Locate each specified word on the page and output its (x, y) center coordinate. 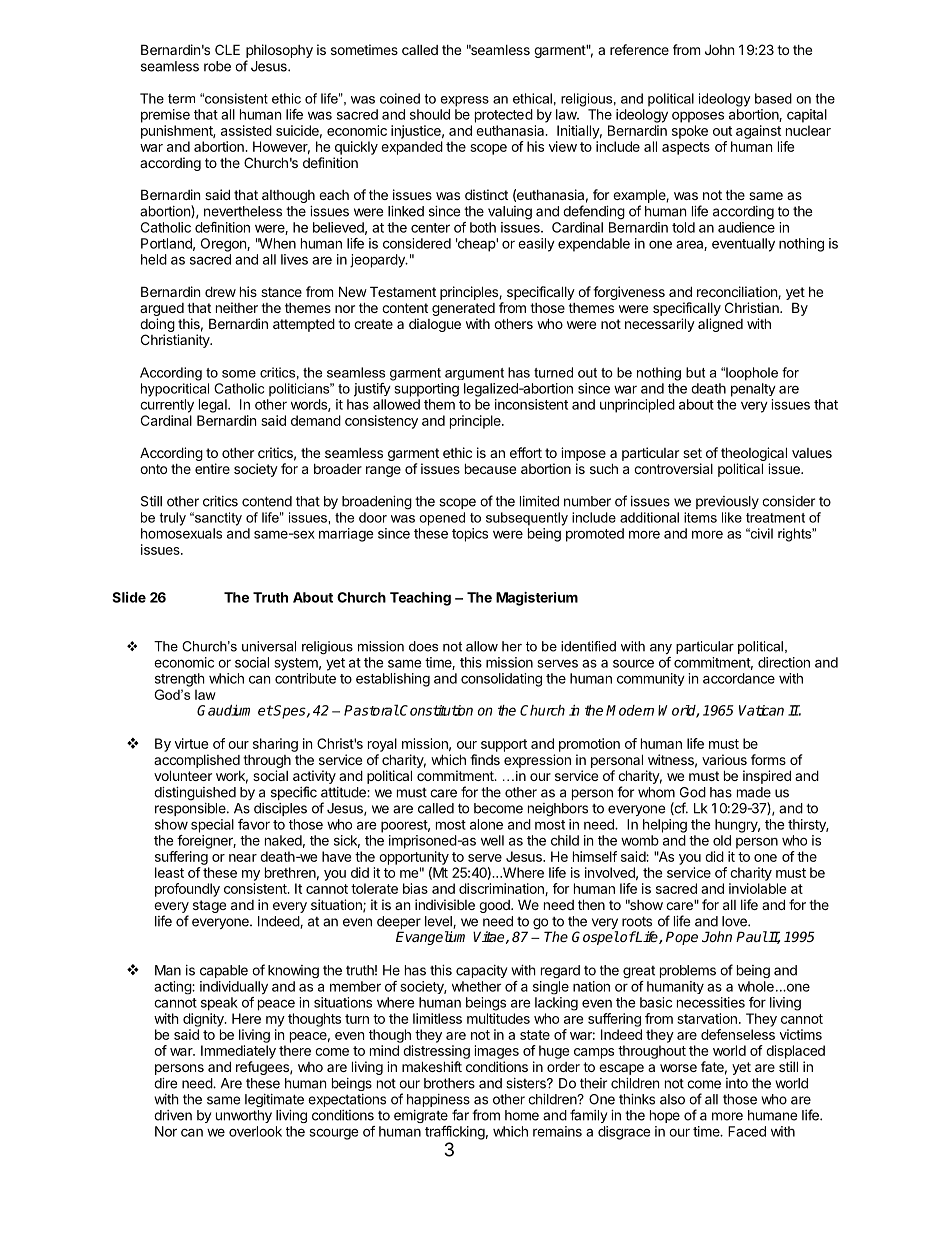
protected (504, 116)
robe (217, 66)
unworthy (244, 1116)
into (737, 1083)
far (460, 1115)
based (773, 98)
